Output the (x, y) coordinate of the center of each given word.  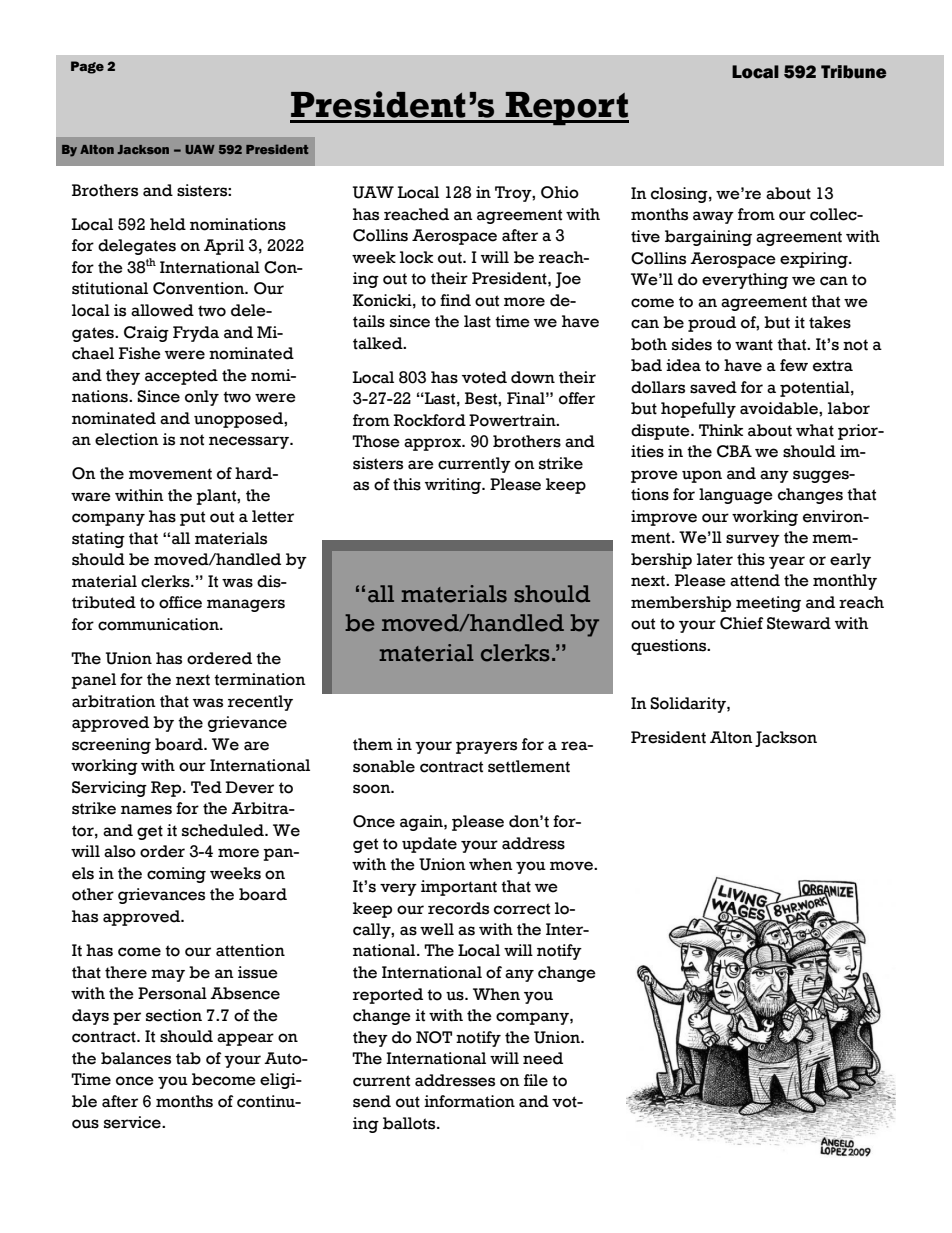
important (459, 888)
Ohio (560, 192)
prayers (486, 747)
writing (454, 486)
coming (176, 875)
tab (188, 1058)
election (127, 439)
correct (522, 909)
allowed (162, 310)
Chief (742, 623)
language (736, 496)
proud (712, 324)
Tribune (854, 72)
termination (260, 679)
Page (87, 67)
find (455, 300)
